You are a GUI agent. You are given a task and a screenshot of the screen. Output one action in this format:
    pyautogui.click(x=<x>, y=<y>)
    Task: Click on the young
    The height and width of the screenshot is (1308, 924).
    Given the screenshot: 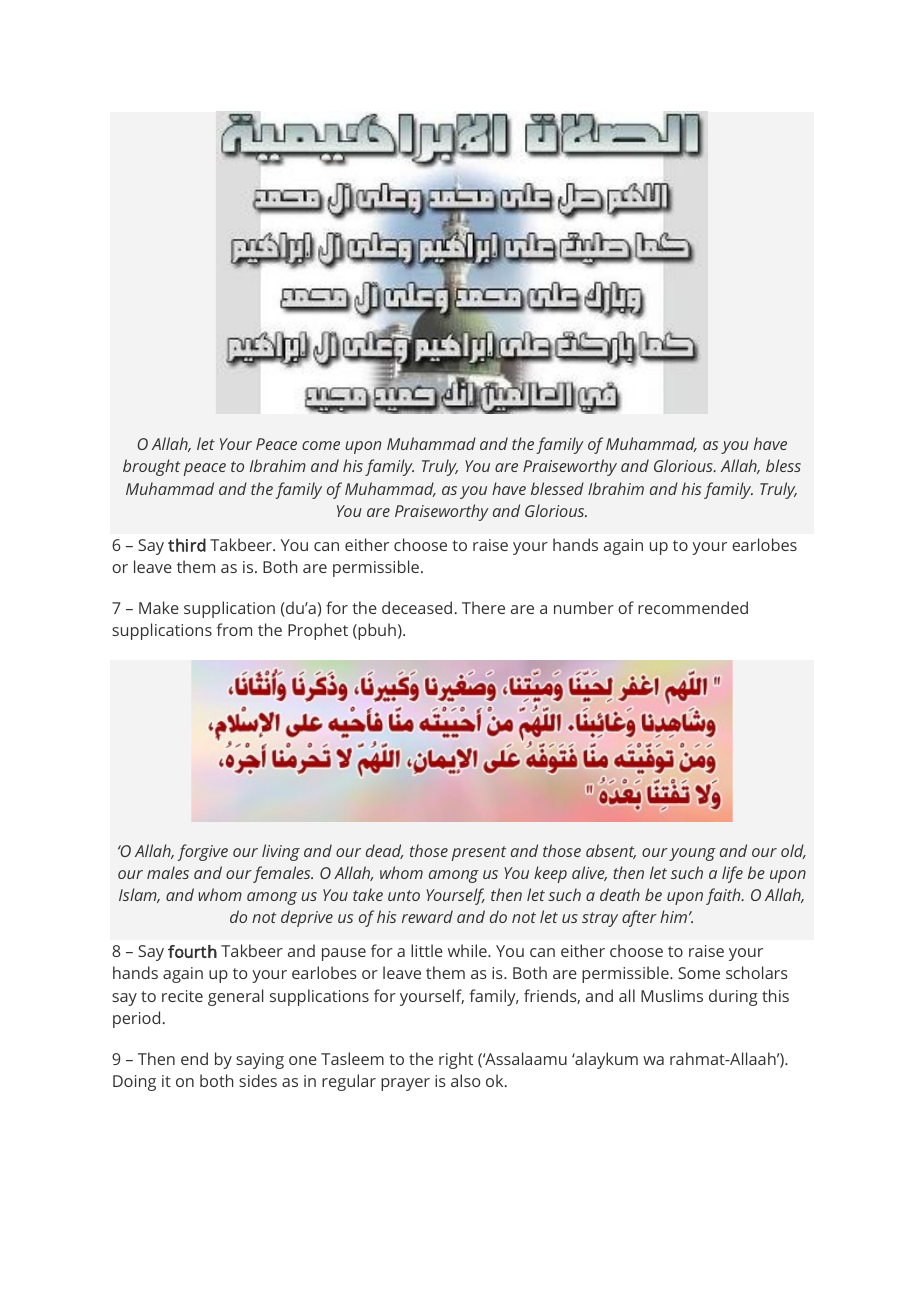 What is the action you would take?
    pyautogui.click(x=692, y=854)
